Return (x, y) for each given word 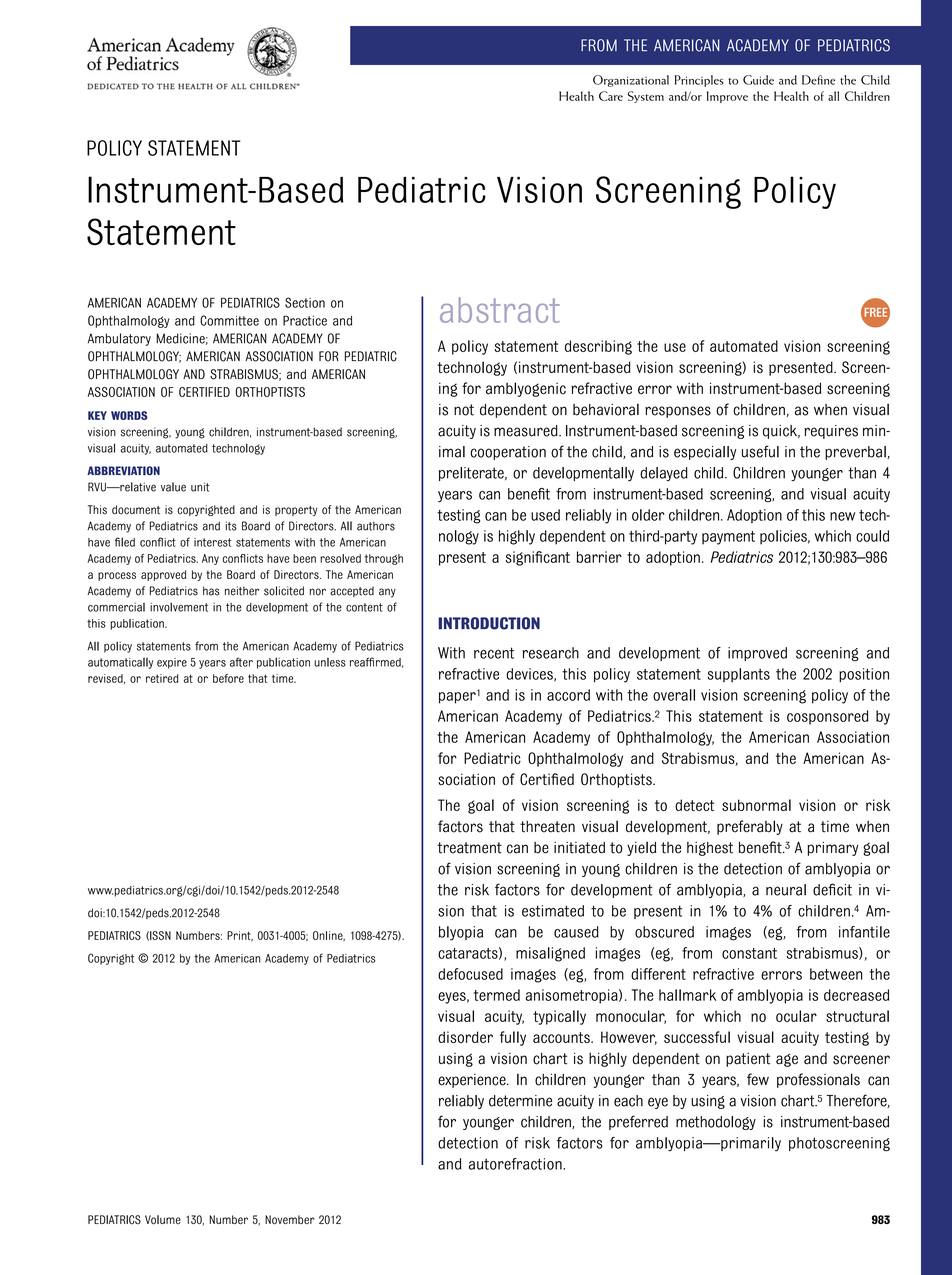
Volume (163, 1220)
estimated (553, 911)
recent (494, 653)
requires (831, 432)
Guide (758, 80)
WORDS (129, 415)
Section (305, 302)
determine (520, 1101)
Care (611, 96)
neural (786, 890)
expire (172, 663)
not (464, 410)
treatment (469, 848)
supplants (739, 675)
